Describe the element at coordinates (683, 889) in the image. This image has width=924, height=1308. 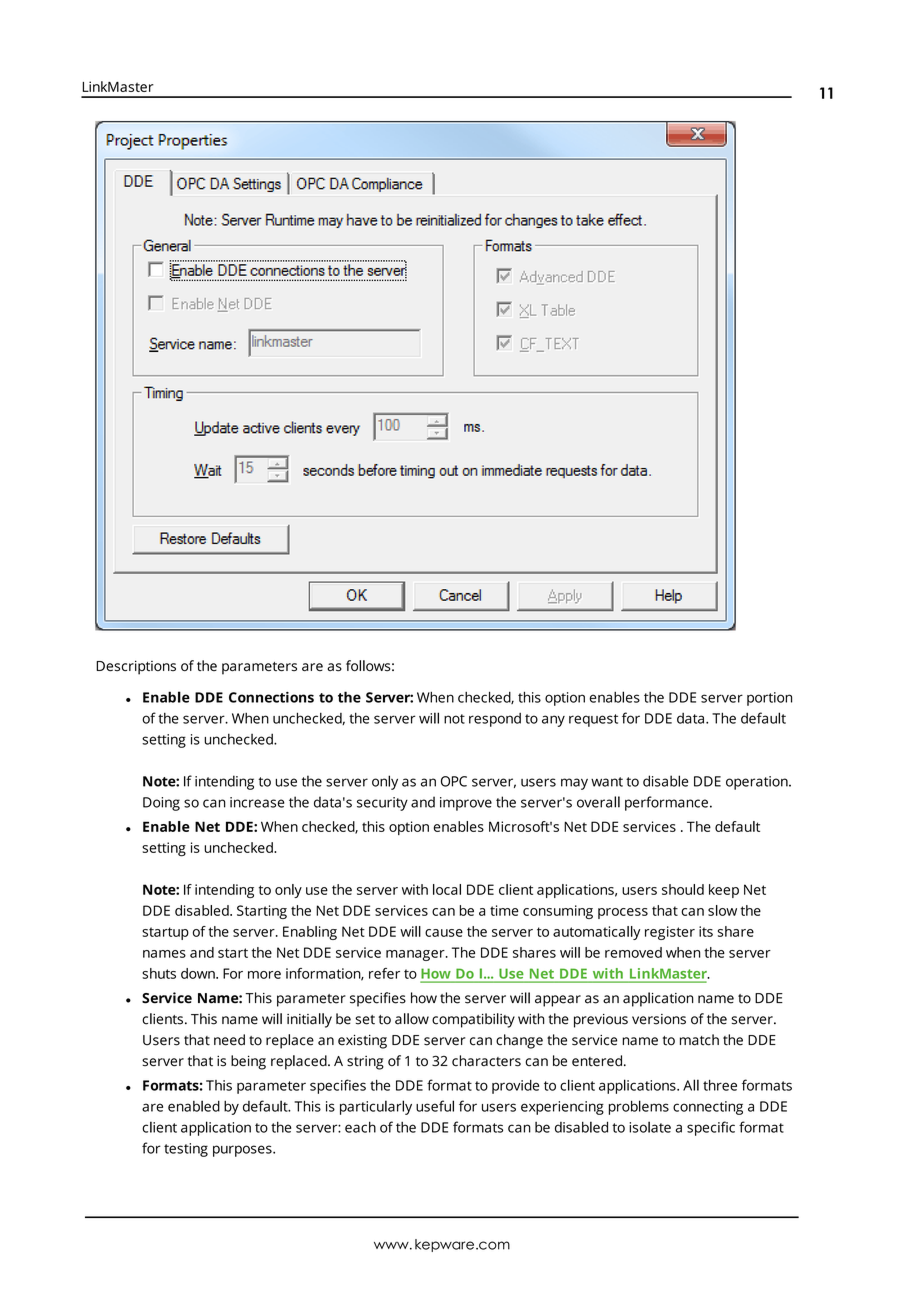
I see `should` at that location.
